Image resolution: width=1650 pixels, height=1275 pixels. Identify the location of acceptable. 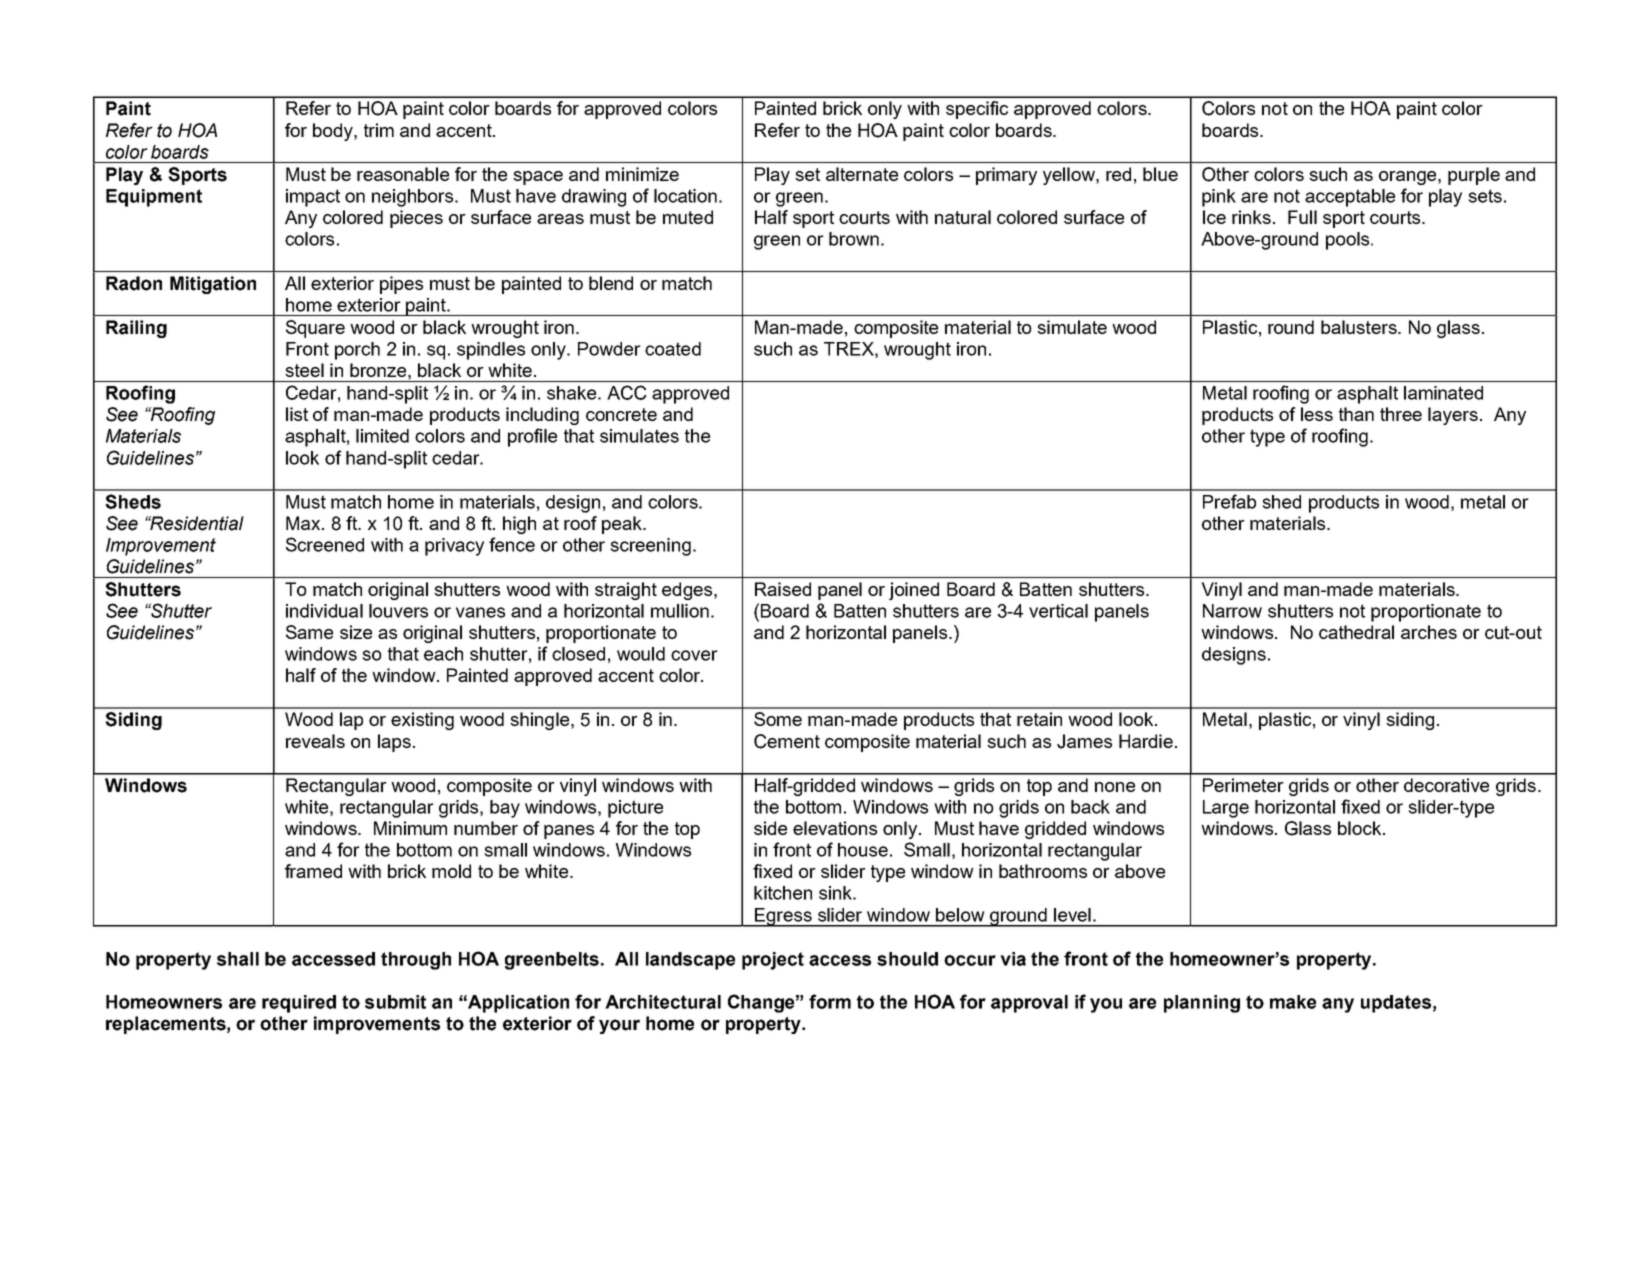
(1350, 198).
